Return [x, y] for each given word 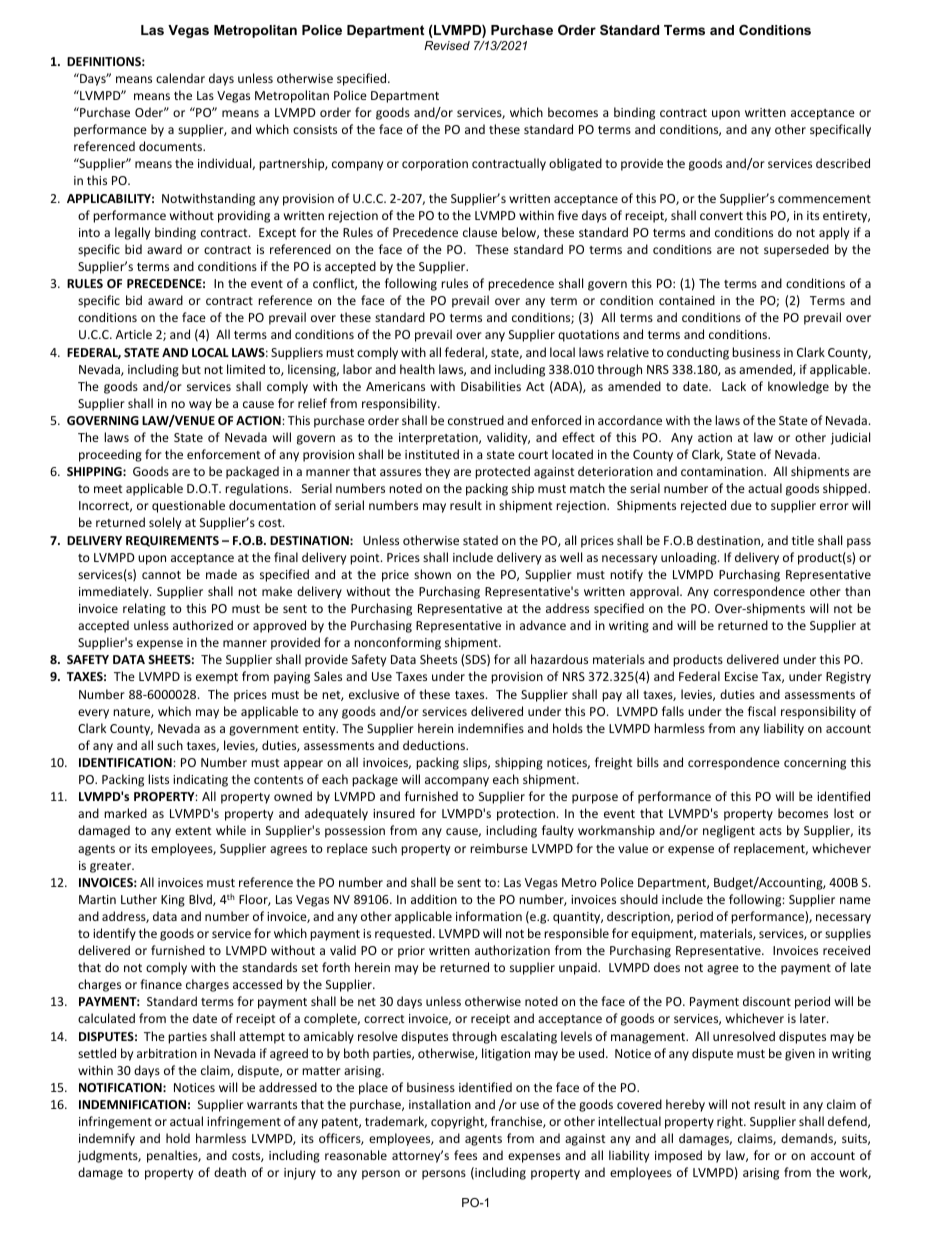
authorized [203, 625]
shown [432, 574]
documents [171, 146]
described [843, 163]
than [857, 591]
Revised [447, 45]
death [230, 1172]
